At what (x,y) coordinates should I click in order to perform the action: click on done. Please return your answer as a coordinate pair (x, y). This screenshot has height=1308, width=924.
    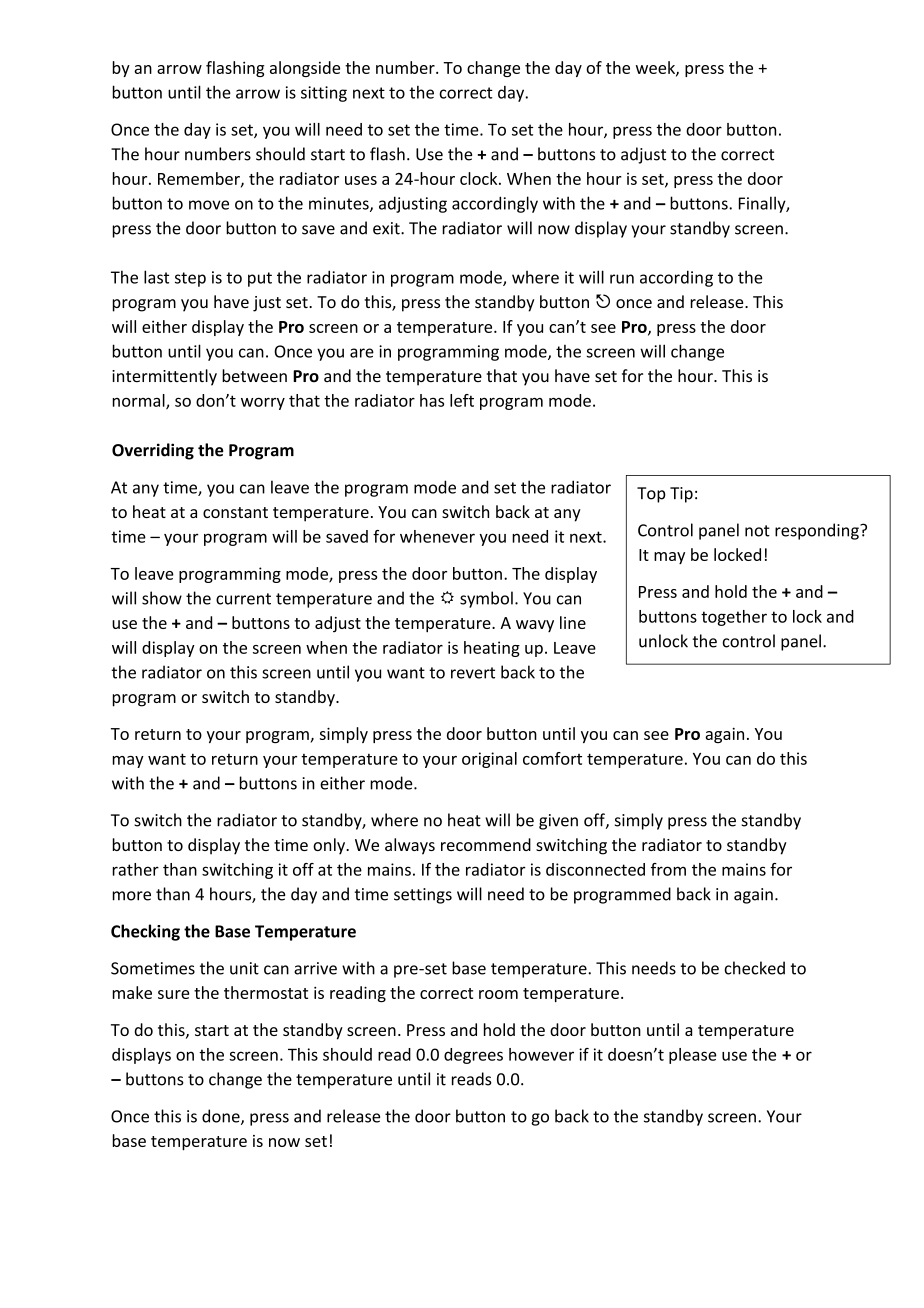
    Looking at the image, I should click on (222, 1117).
